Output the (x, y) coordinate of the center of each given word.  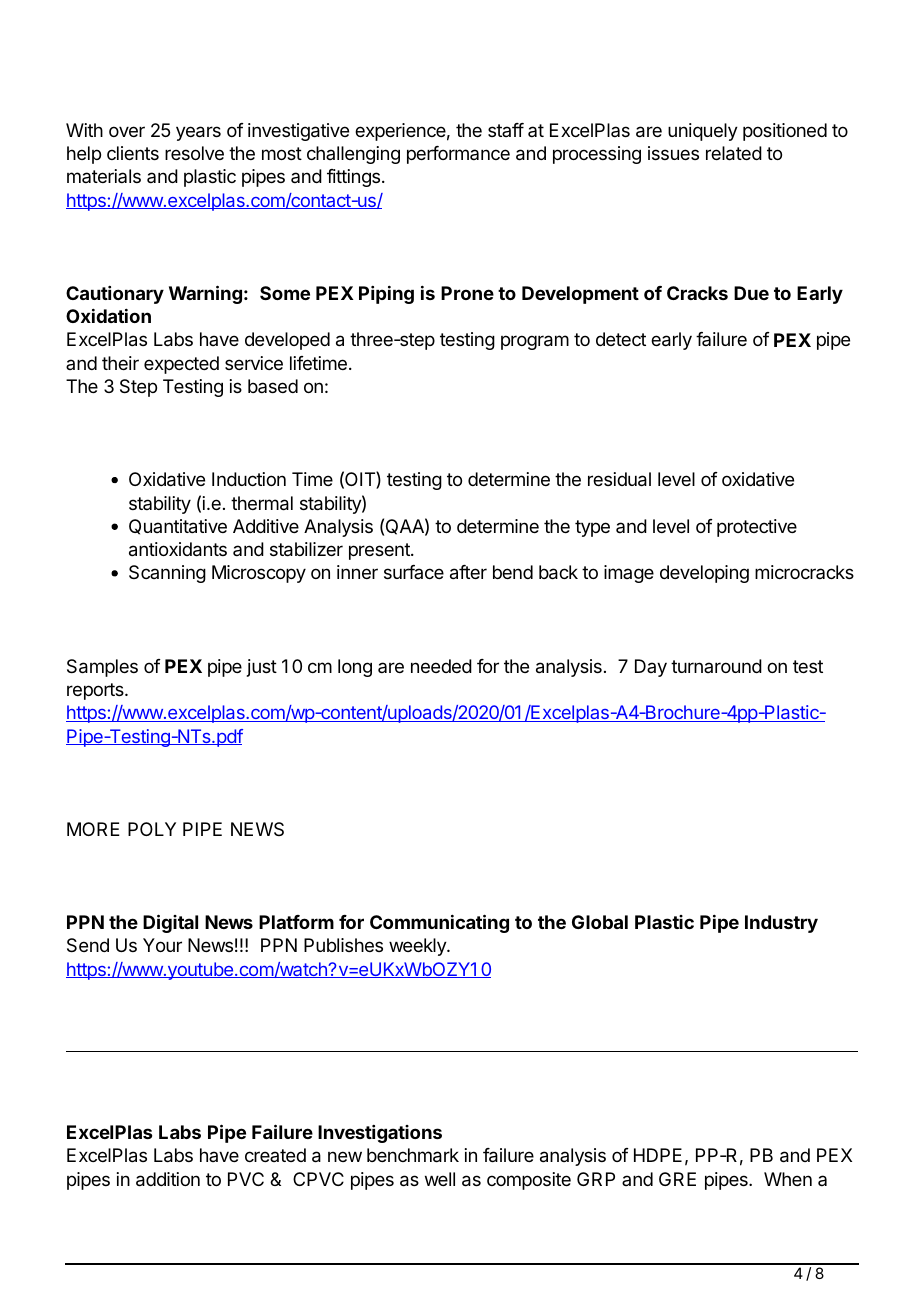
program (535, 342)
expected (181, 365)
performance (458, 155)
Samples (102, 668)
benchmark (413, 1155)
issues (673, 153)
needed (441, 666)
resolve (194, 153)
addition (168, 1179)
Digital (170, 923)
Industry (781, 924)
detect (621, 339)
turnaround (716, 666)
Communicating (439, 923)
